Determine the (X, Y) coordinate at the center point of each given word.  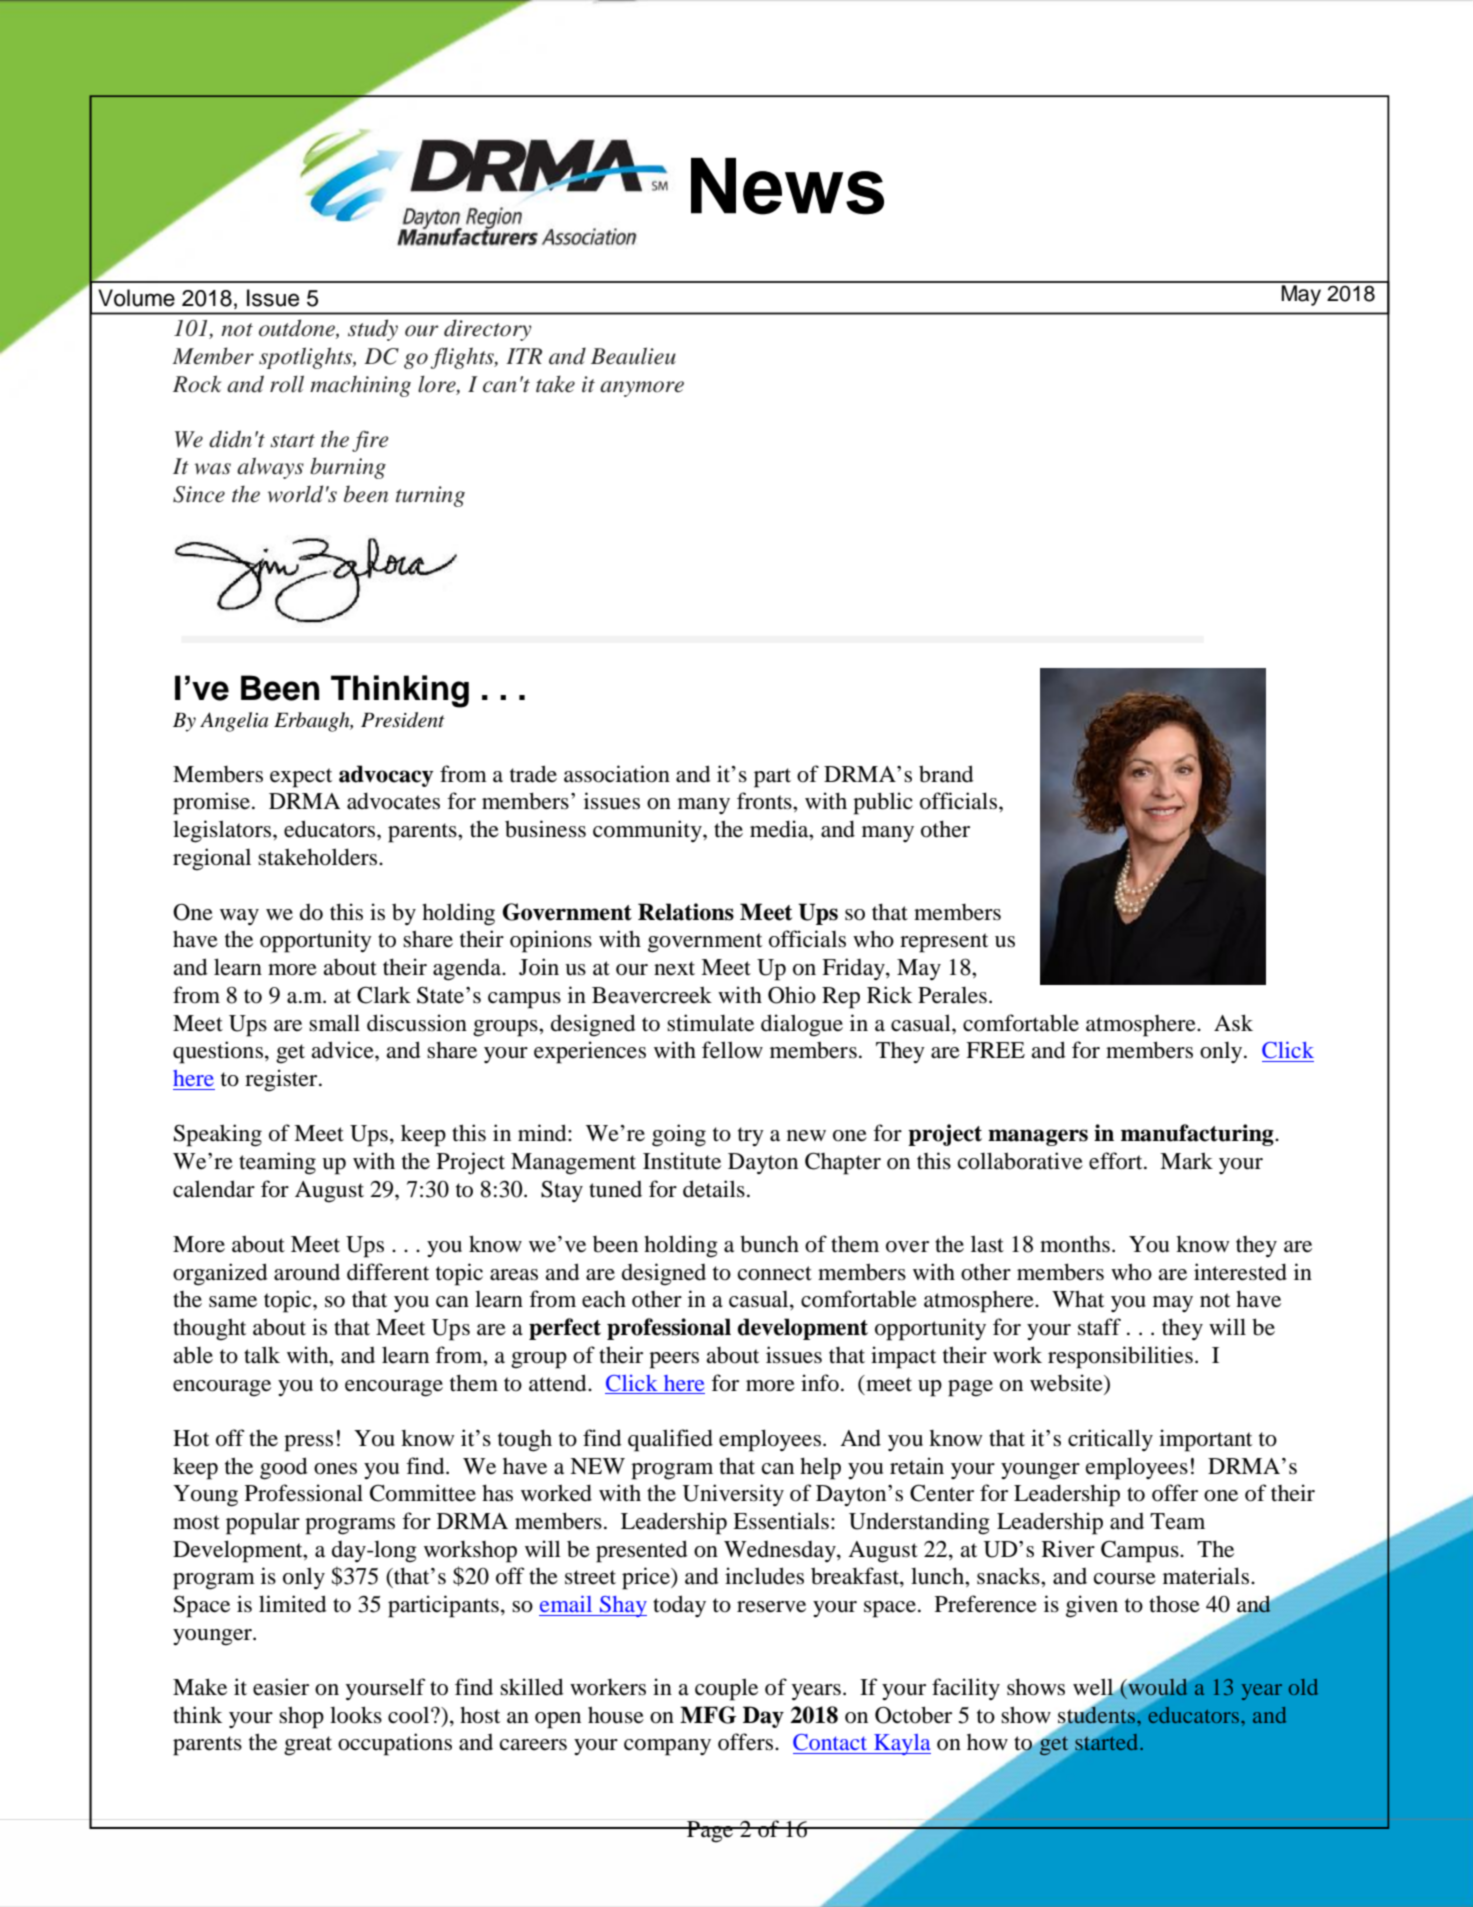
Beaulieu (633, 356)
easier (281, 1687)
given (1092, 1606)
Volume (136, 298)
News (787, 186)
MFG (708, 1715)
